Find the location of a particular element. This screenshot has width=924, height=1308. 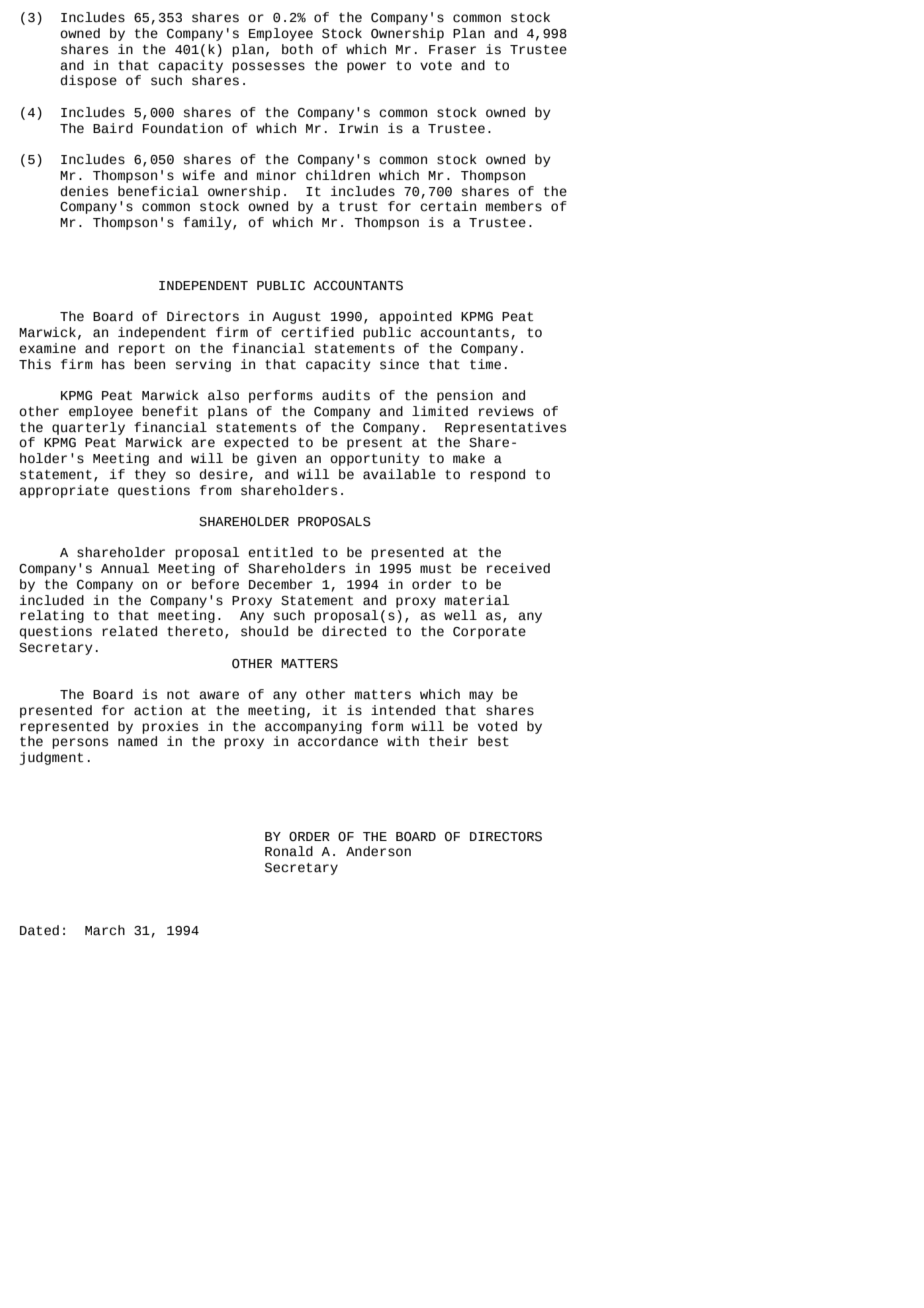

denies is located at coordinates (84, 191).
